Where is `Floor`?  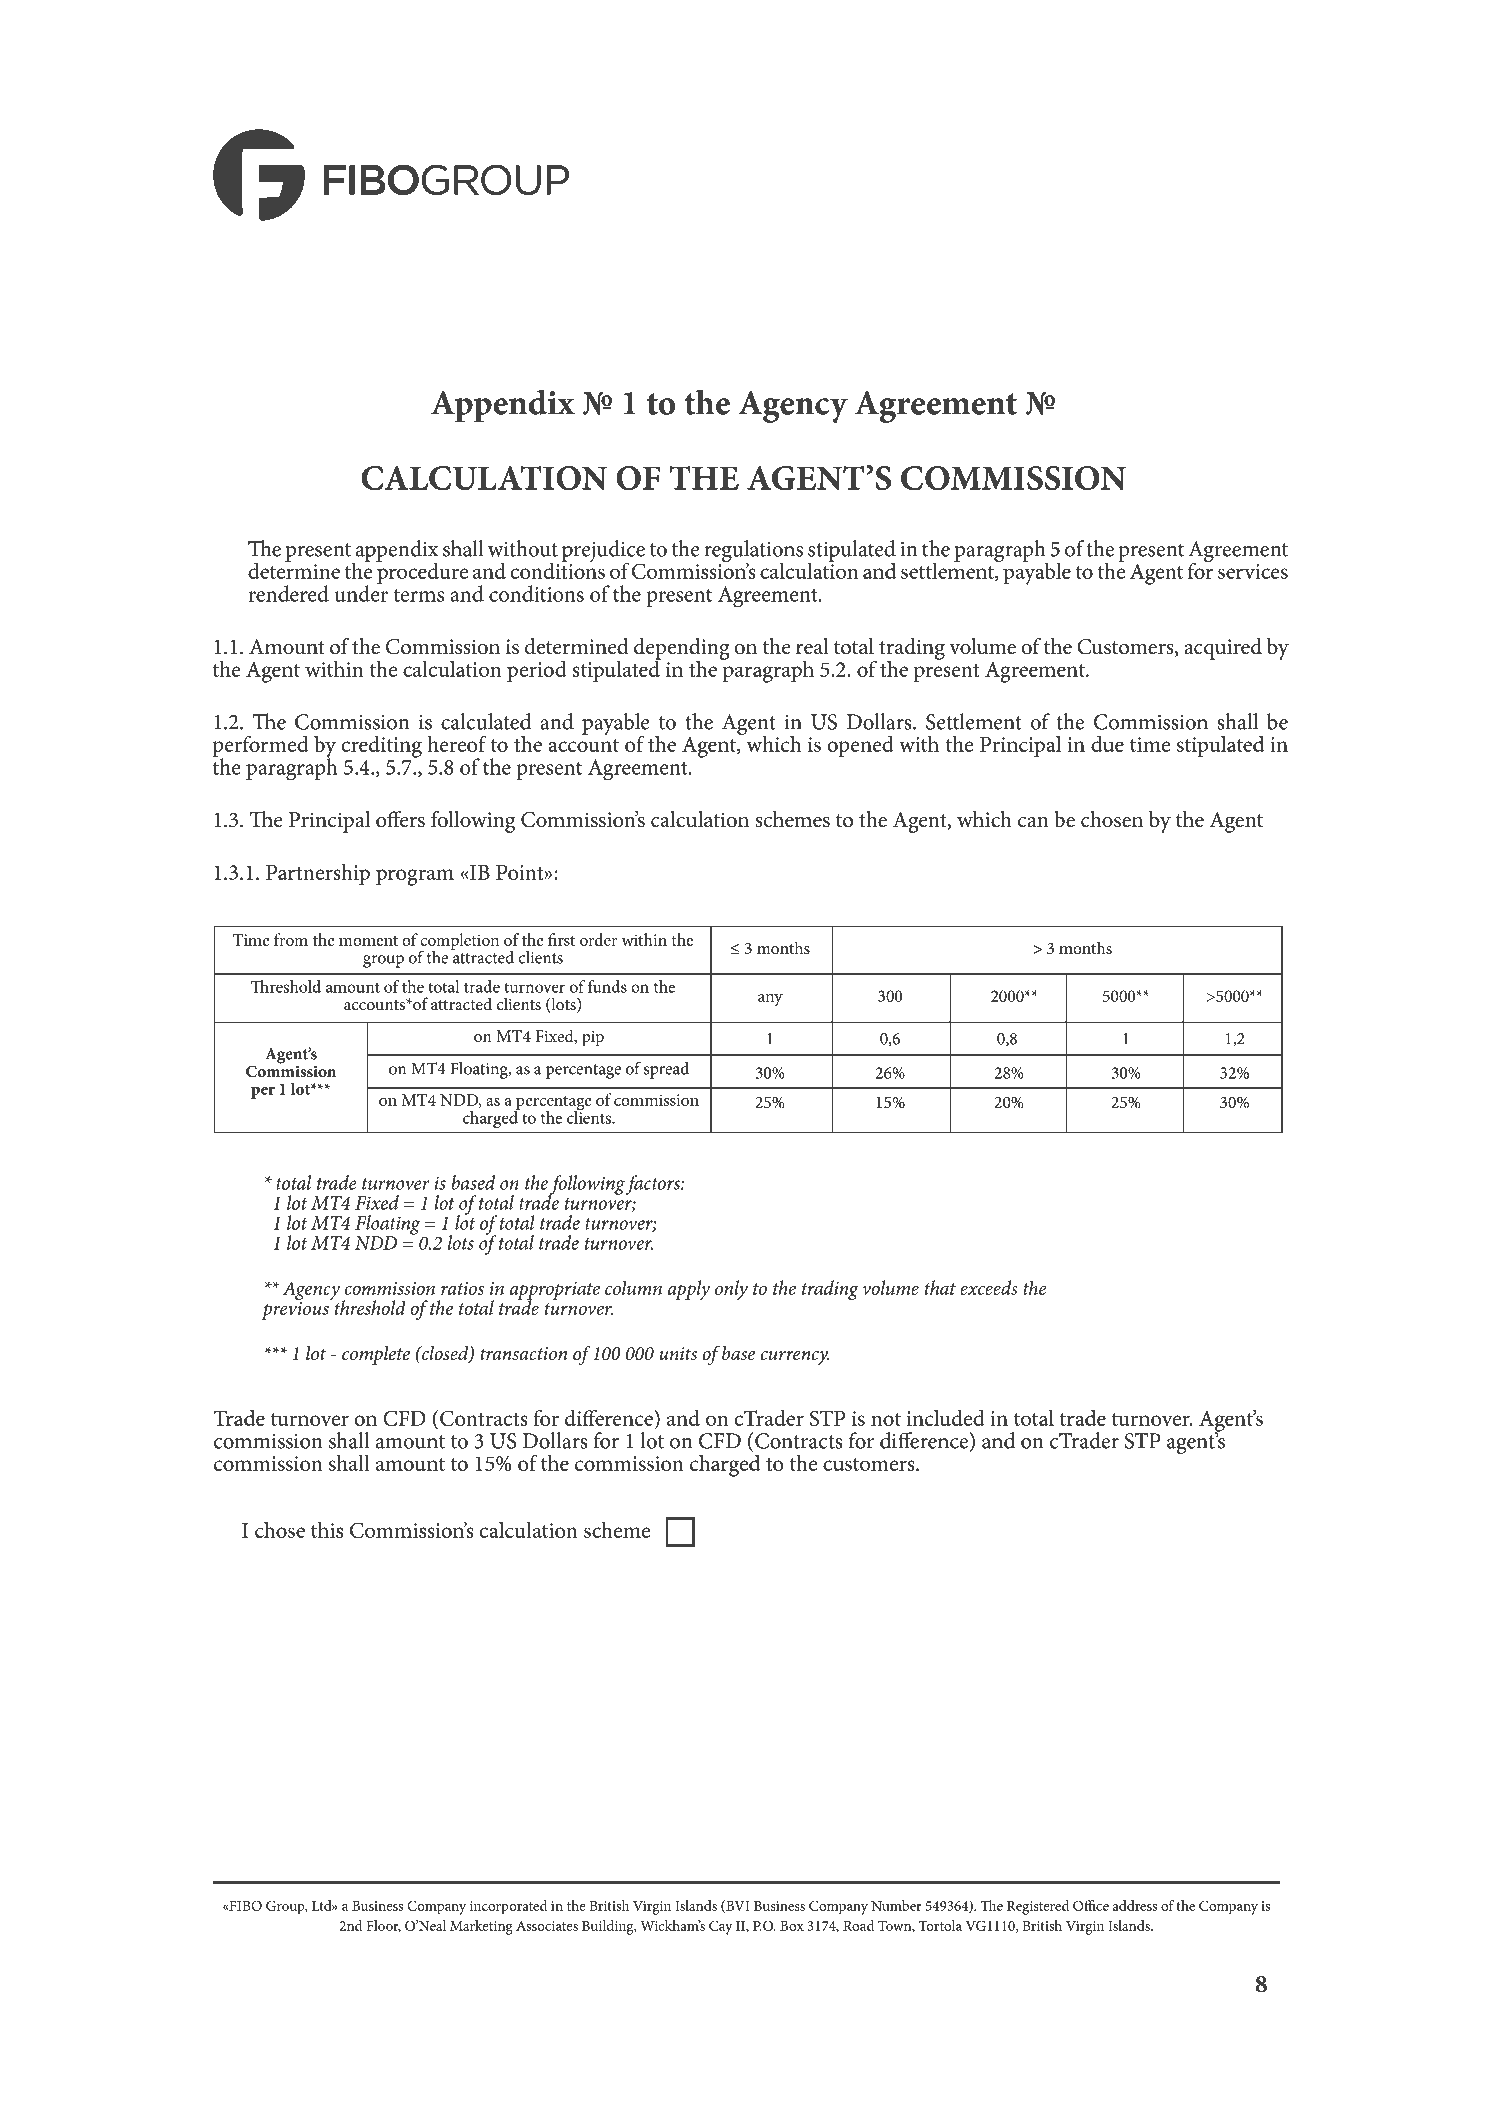 Floor is located at coordinates (383, 1926).
